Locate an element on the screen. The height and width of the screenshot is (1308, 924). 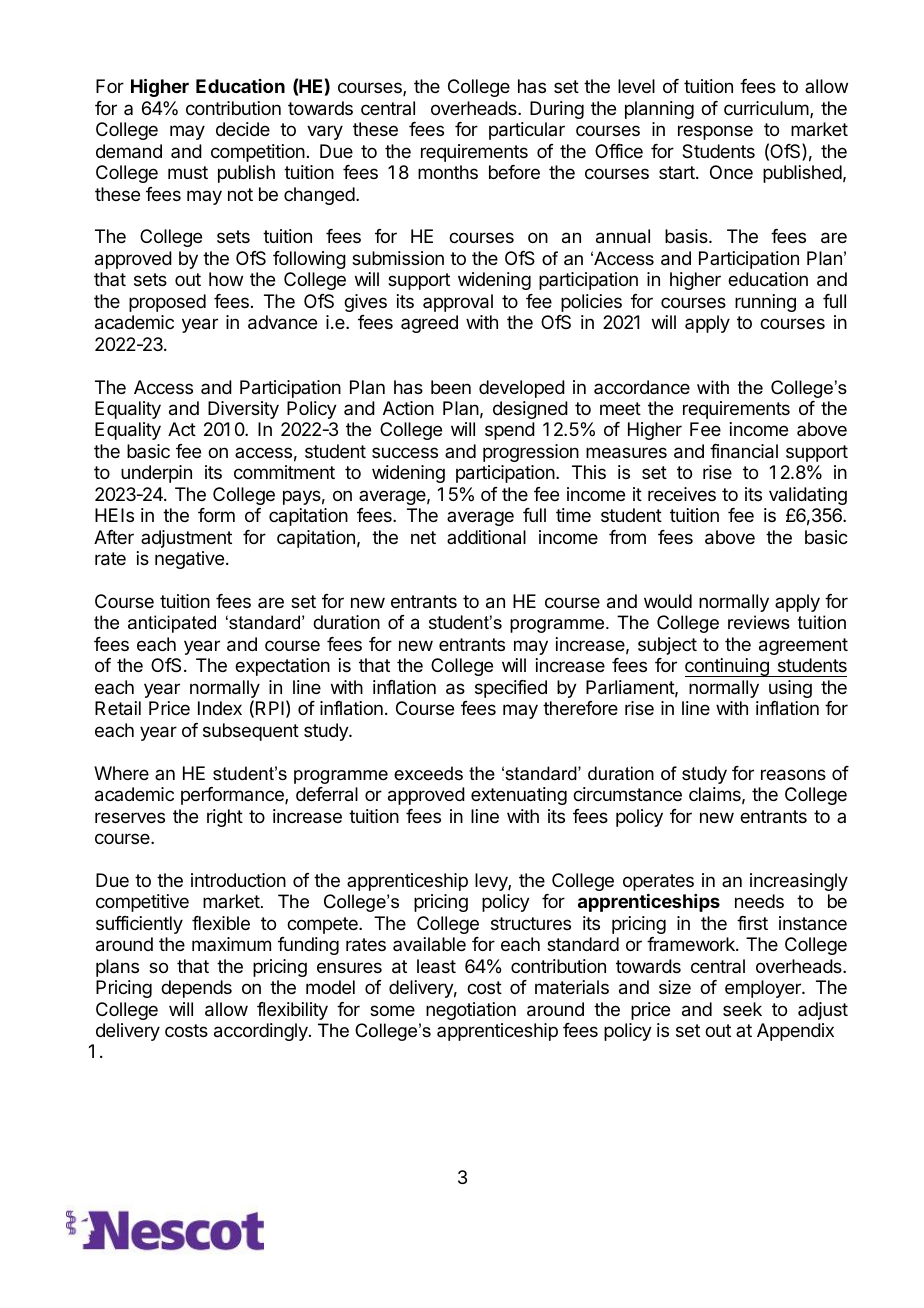
running is located at coordinates (765, 303).
